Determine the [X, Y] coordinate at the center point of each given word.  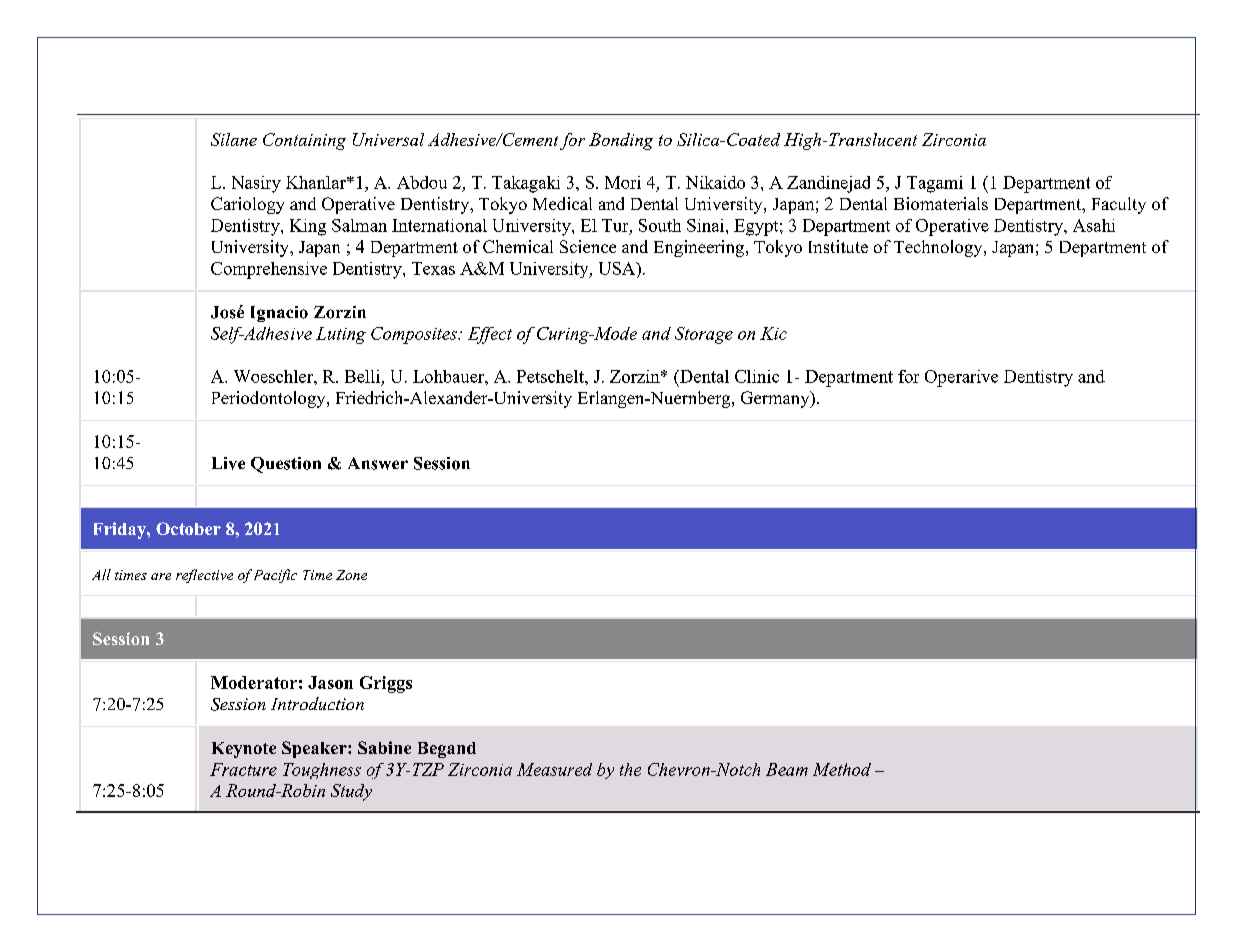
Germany [776, 399]
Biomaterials [941, 203]
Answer [378, 463]
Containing [304, 141]
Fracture [243, 769]
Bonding [621, 141]
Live [228, 463]
